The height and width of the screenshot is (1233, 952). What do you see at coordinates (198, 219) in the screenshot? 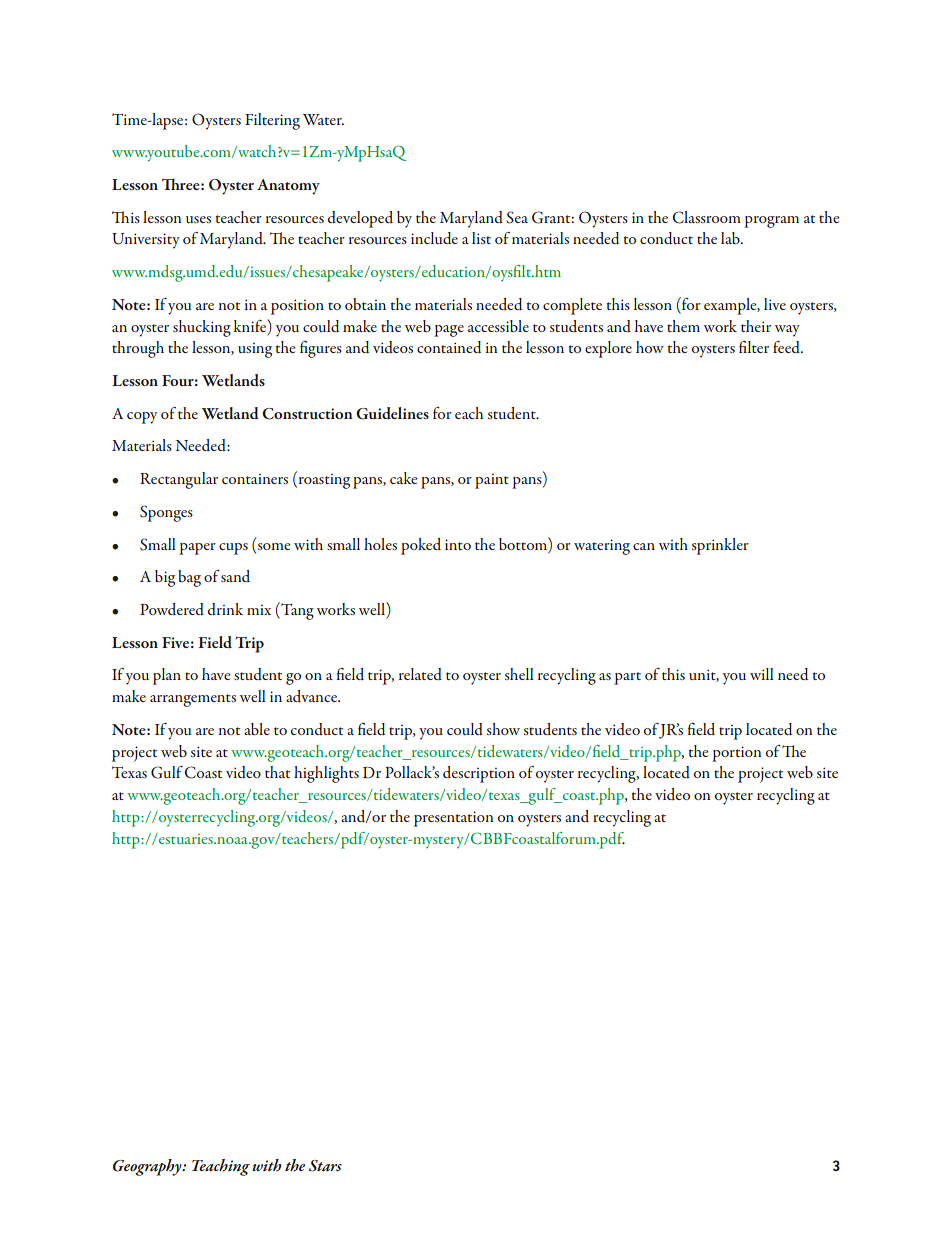
I see `uses` at bounding box center [198, 219].
